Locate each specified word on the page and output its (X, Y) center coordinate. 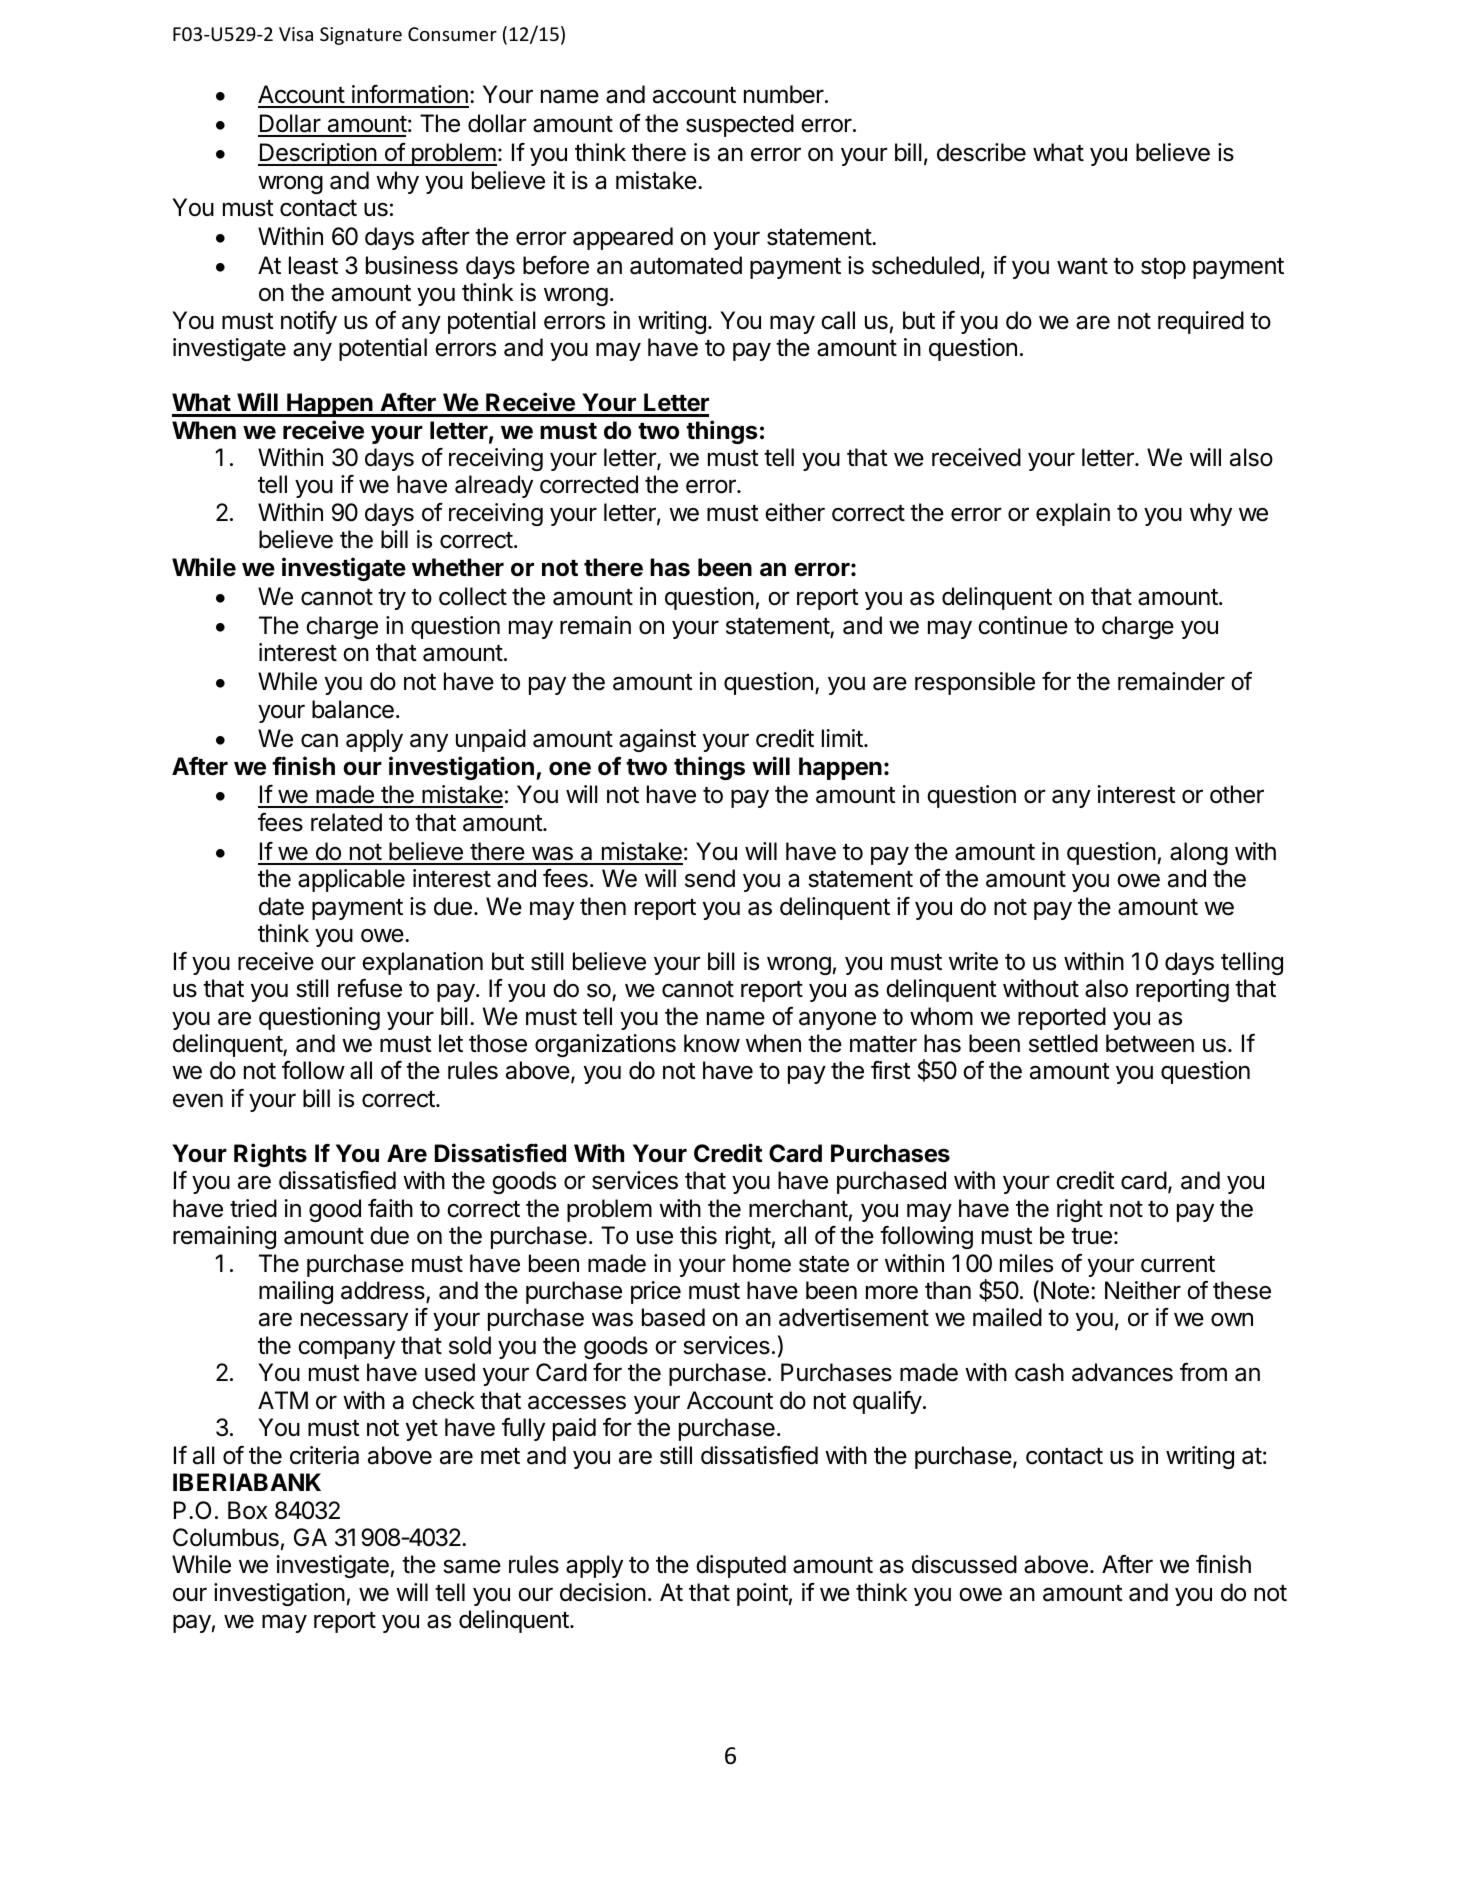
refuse (370, 988)
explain (1073, 514)
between (1150, 1043)
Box (248, 1510)
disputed (741, 1566)
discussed (964, 1564)
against (657, 740)
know (712, 1043)
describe (981, 152)
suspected (740, 125)
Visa (296, 34)
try (392, 599)
